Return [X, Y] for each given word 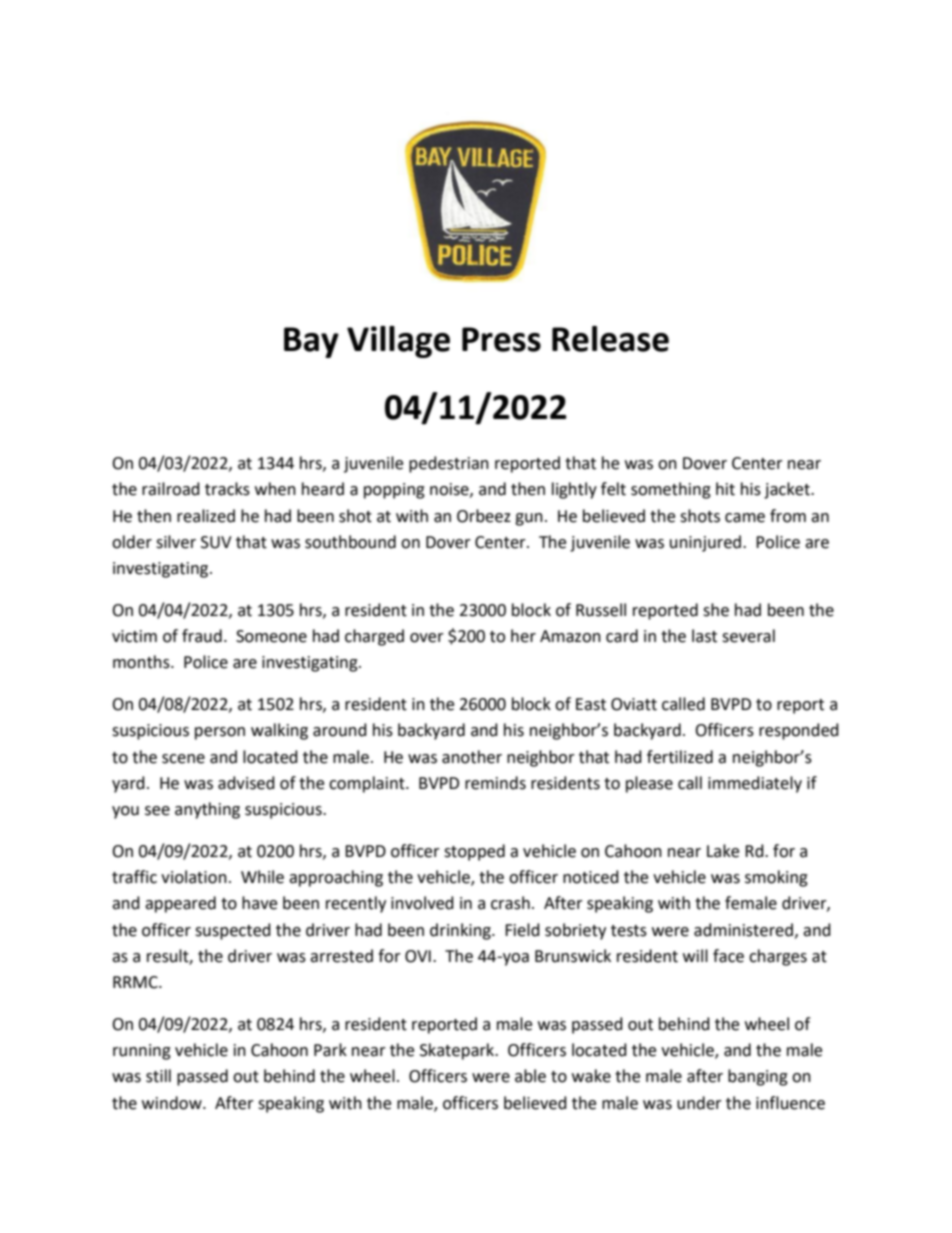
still [158, 1076]
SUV [216, 542]
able [530, 1076]
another [472, 757]
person [220, 733]
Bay [311, 342]
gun [529, 519]
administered [743, 930]
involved [422, 903]
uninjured [705, 543]
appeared [180, 904]
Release [610, 339]
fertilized [680, 757]
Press [501, 339]
